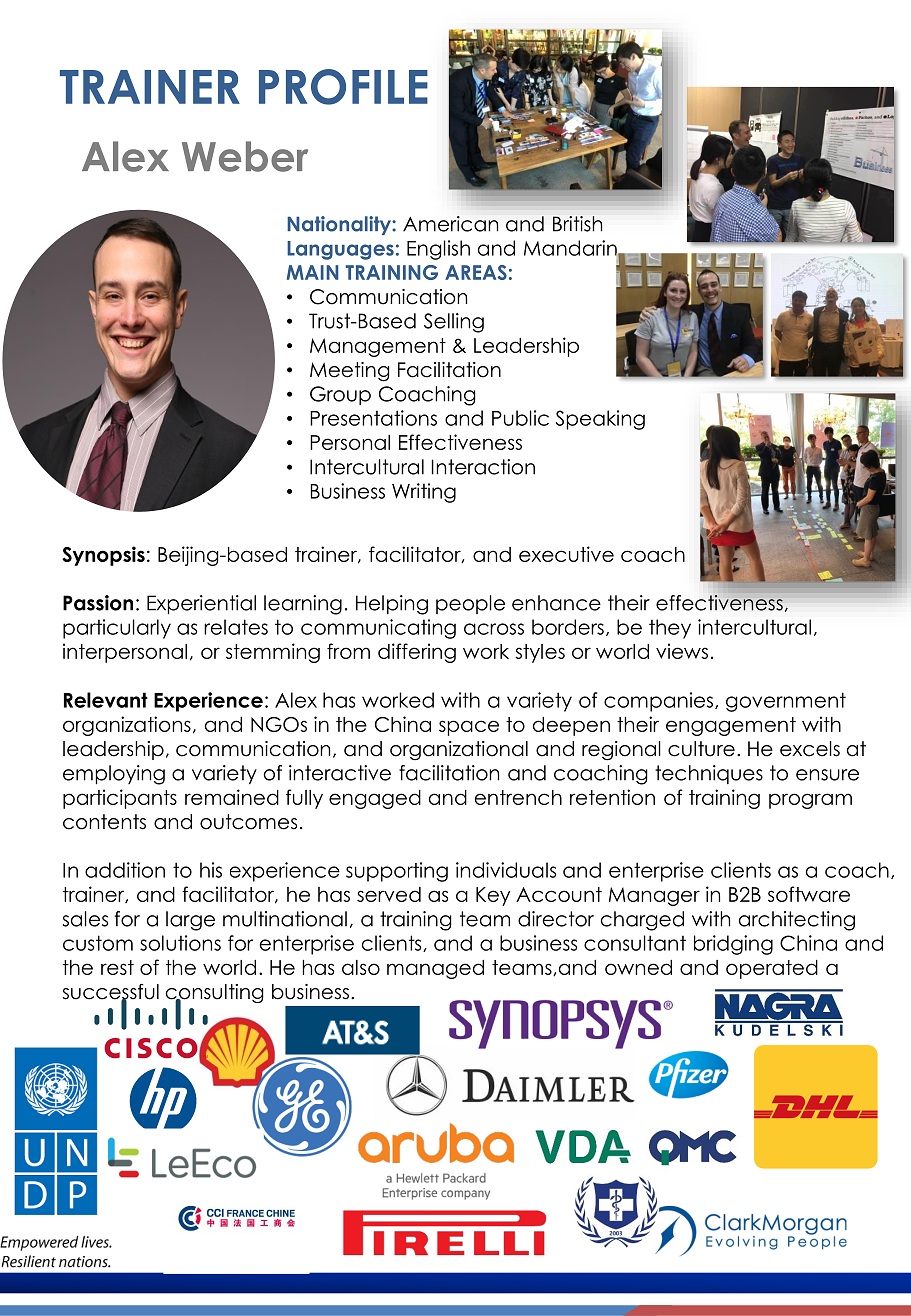 The image size is (911, 1316). I want to click on Synopsis, so click(103, 556).
